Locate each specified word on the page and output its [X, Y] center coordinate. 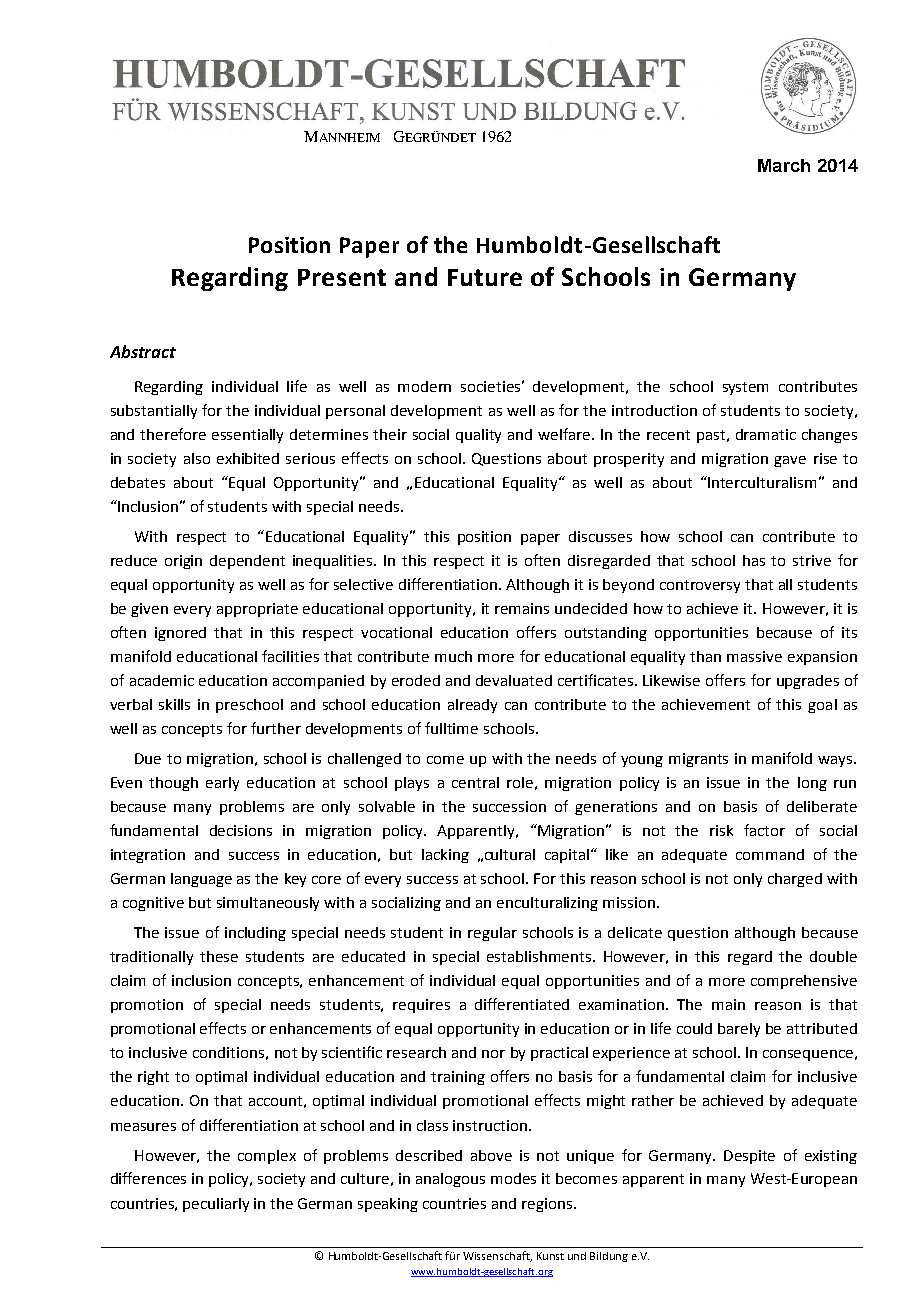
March [784, 165]
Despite [749, 1157]
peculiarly [216, 1205]
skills [174, 704]
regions [547, 1205]
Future [485, 277]
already [472, 706]
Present [342, 277]
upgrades [808, 682]
